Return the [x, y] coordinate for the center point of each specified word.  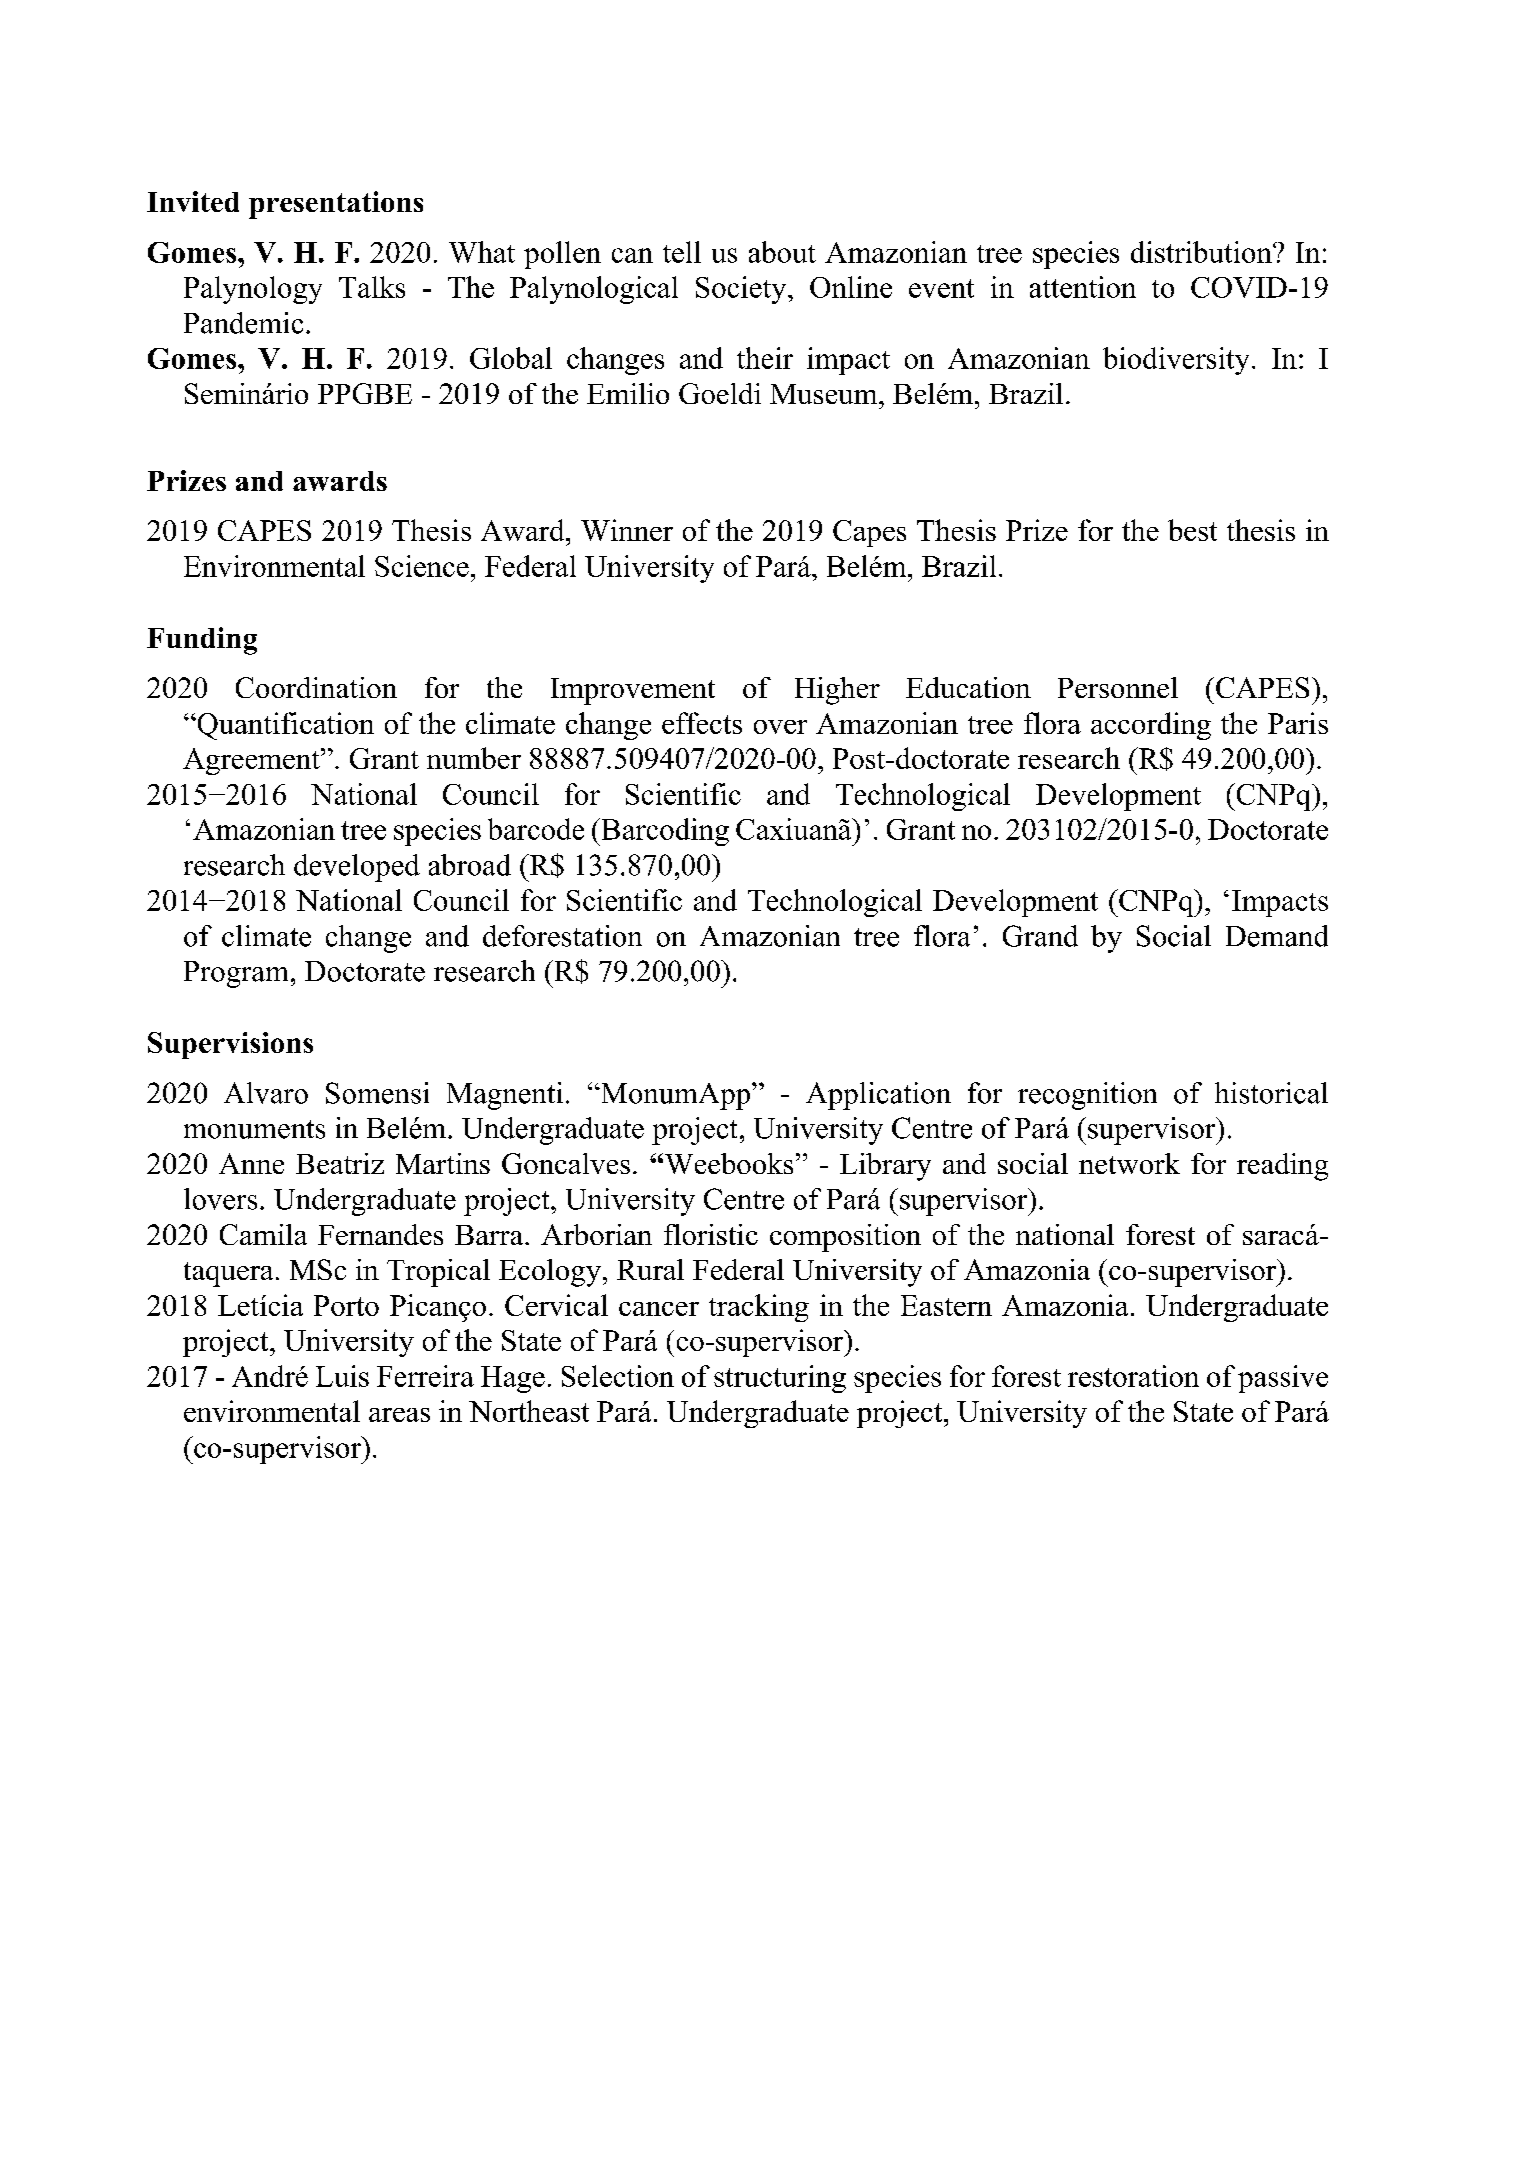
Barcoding [664, 832]
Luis [342, 1376]
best [1192, 530]
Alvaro [266, 1093]
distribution [1202, 252]
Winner [627, 530]
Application [878, 1096]
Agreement [252, 761]
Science [422, 566]
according [1151, 726]
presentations [336, 205]
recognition [1087, 1096]
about [782, 252]
